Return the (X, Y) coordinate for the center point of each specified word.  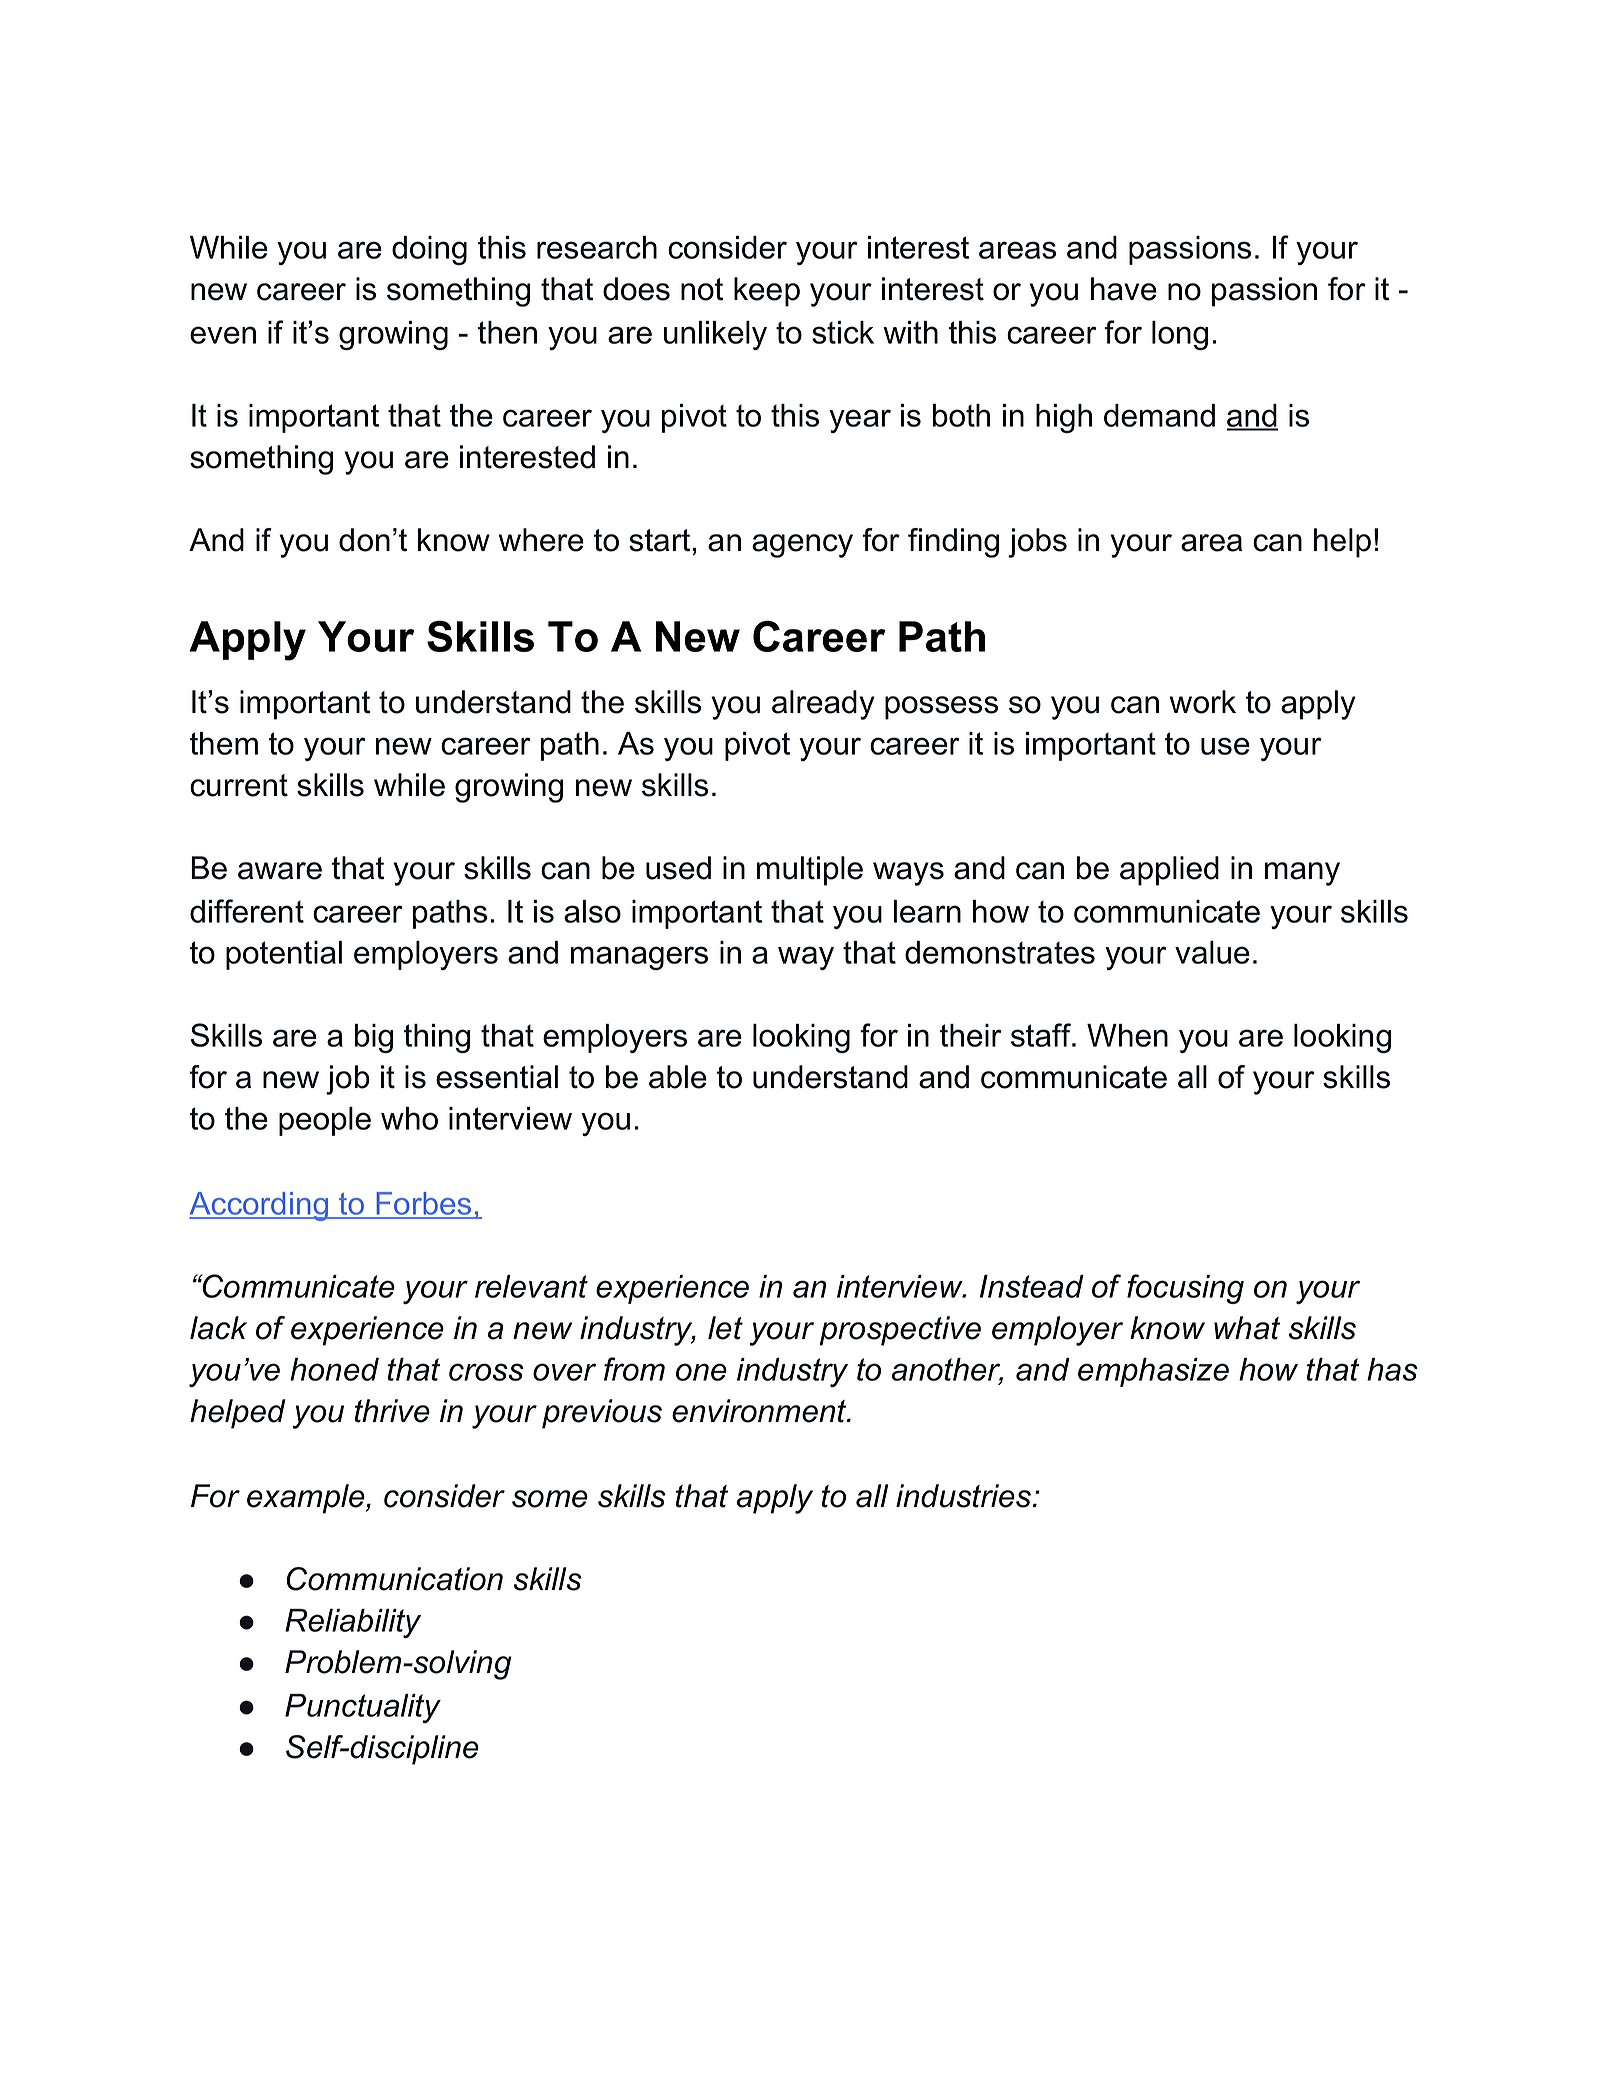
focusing (1185, 1289)
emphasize (1153, 1372)
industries (963, 1496)
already (823, 705)
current (239, 785)
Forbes (424, 1205)
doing (429, 250)
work (1203, 702)
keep (767, 292)
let (725, 1328)
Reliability (353, 1623)
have (1124, 289)
